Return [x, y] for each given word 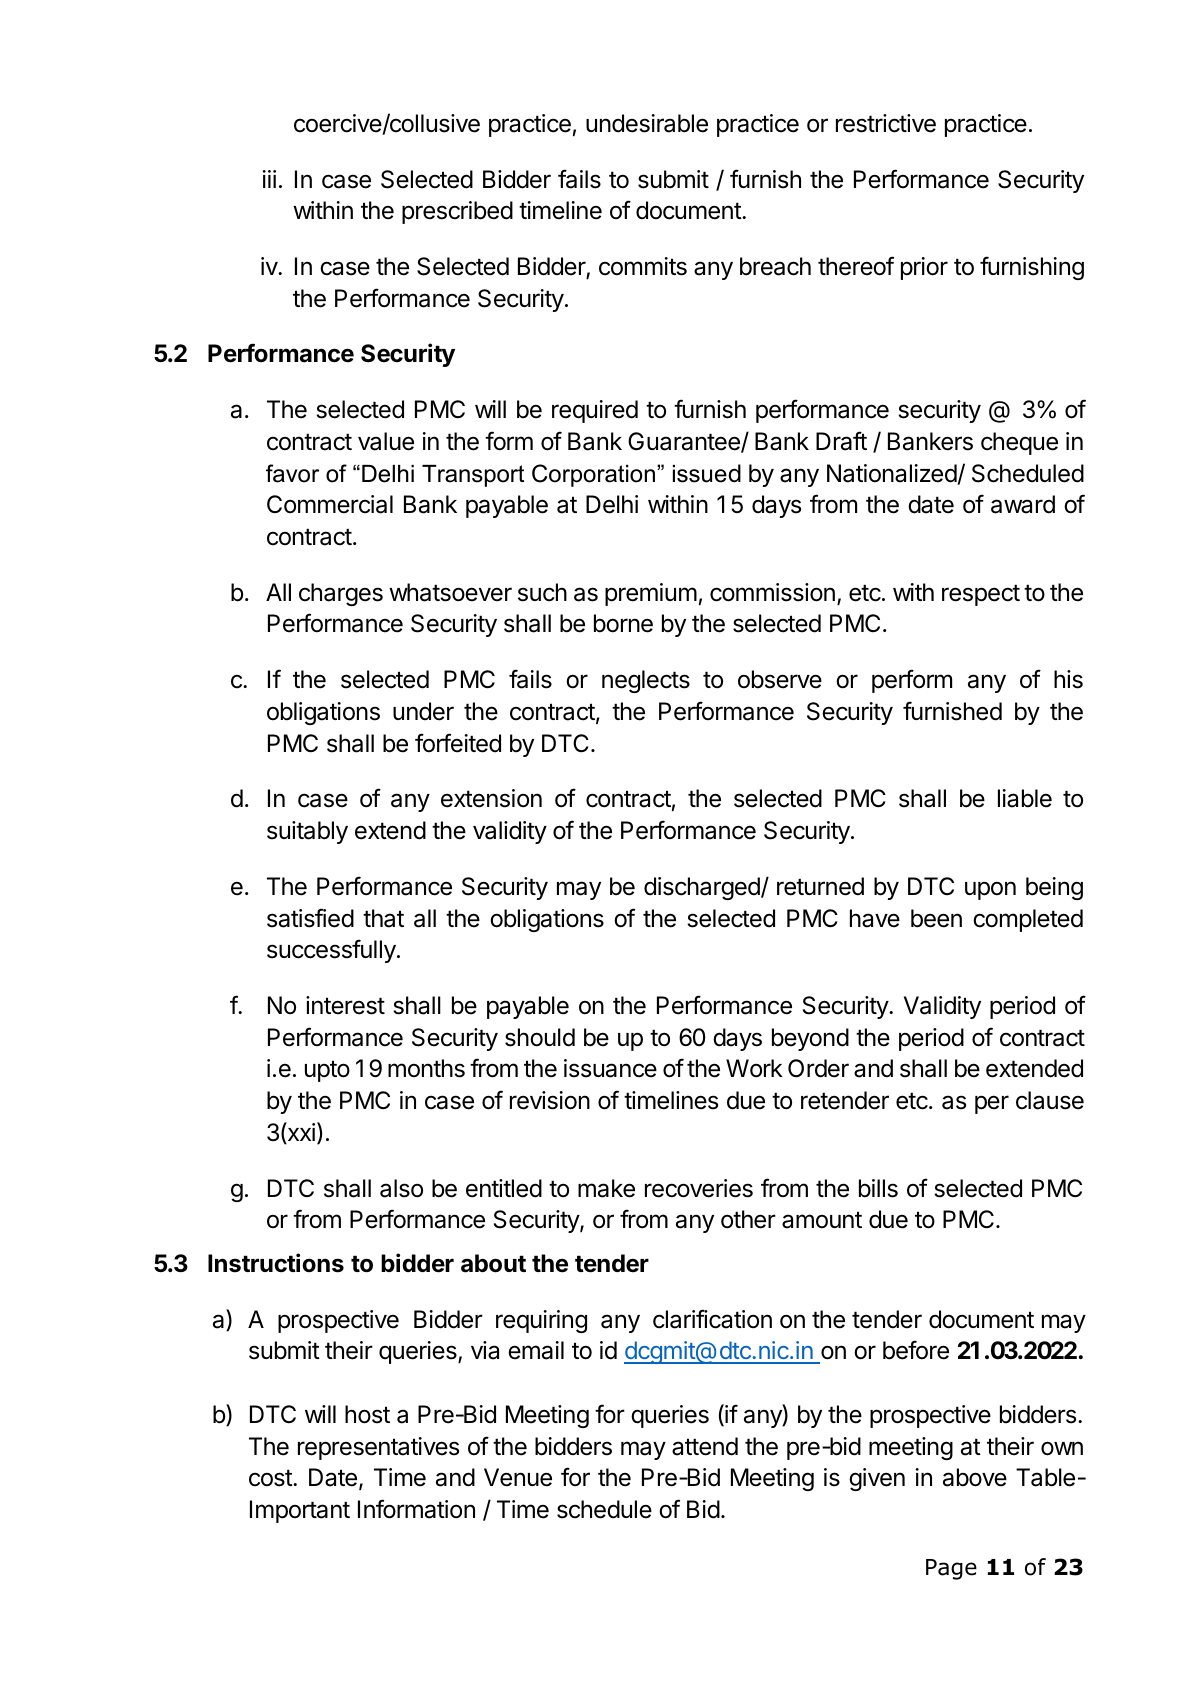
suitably [307, 832]
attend [705, 1446]
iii [269, 179]
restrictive [886, 123]
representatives [378, 1448]
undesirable [647, 123]
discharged [703, 888]
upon [990, 890]
